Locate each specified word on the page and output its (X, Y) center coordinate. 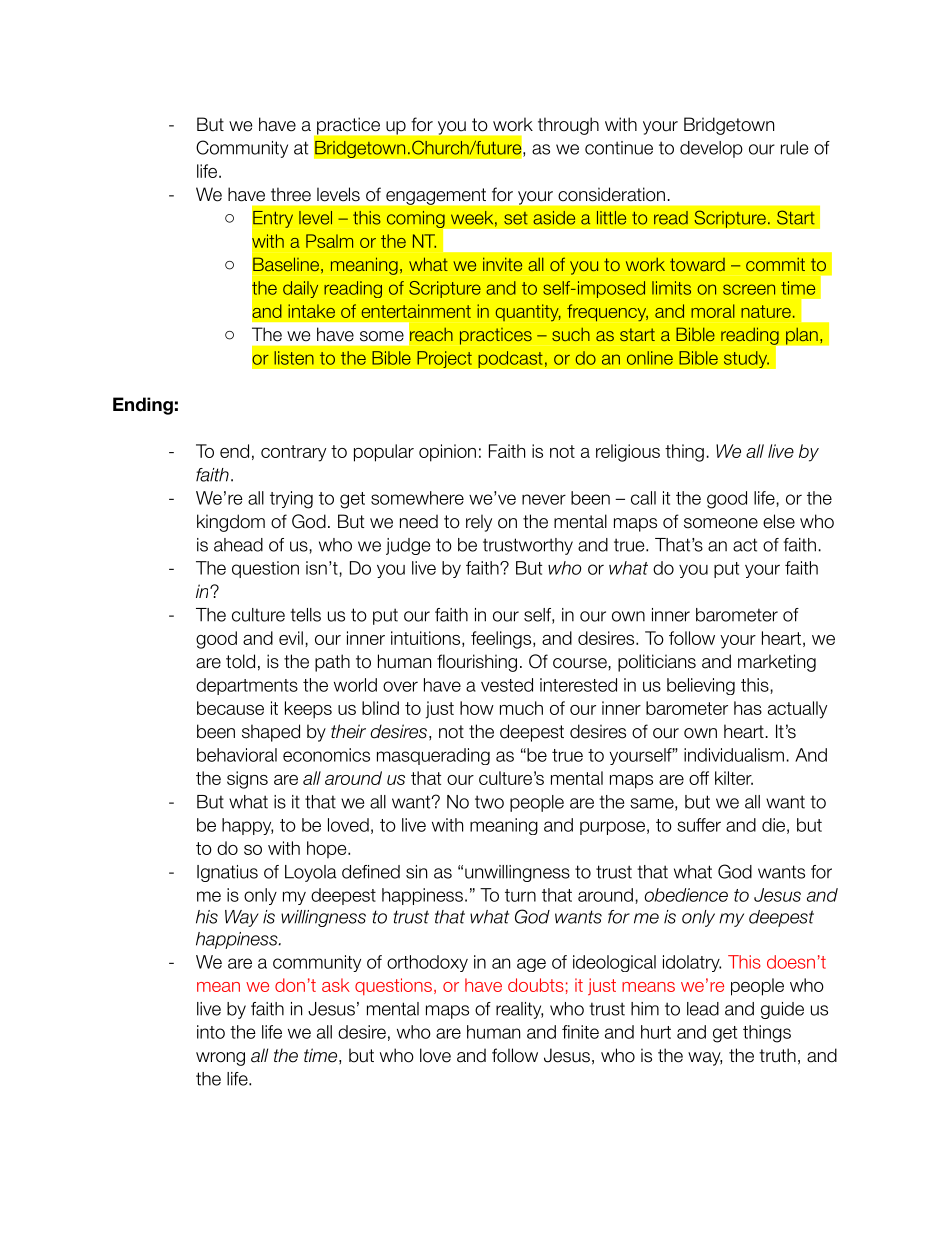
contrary (293, 453)
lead (703, 1009)
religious (628, 453)
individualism (734, 755)
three (291, 194)
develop (711, 149)
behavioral (237, 755)
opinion (447, 453)
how (477, 708)
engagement (436, 196)
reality (519, 1010)
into (211, 1032)
